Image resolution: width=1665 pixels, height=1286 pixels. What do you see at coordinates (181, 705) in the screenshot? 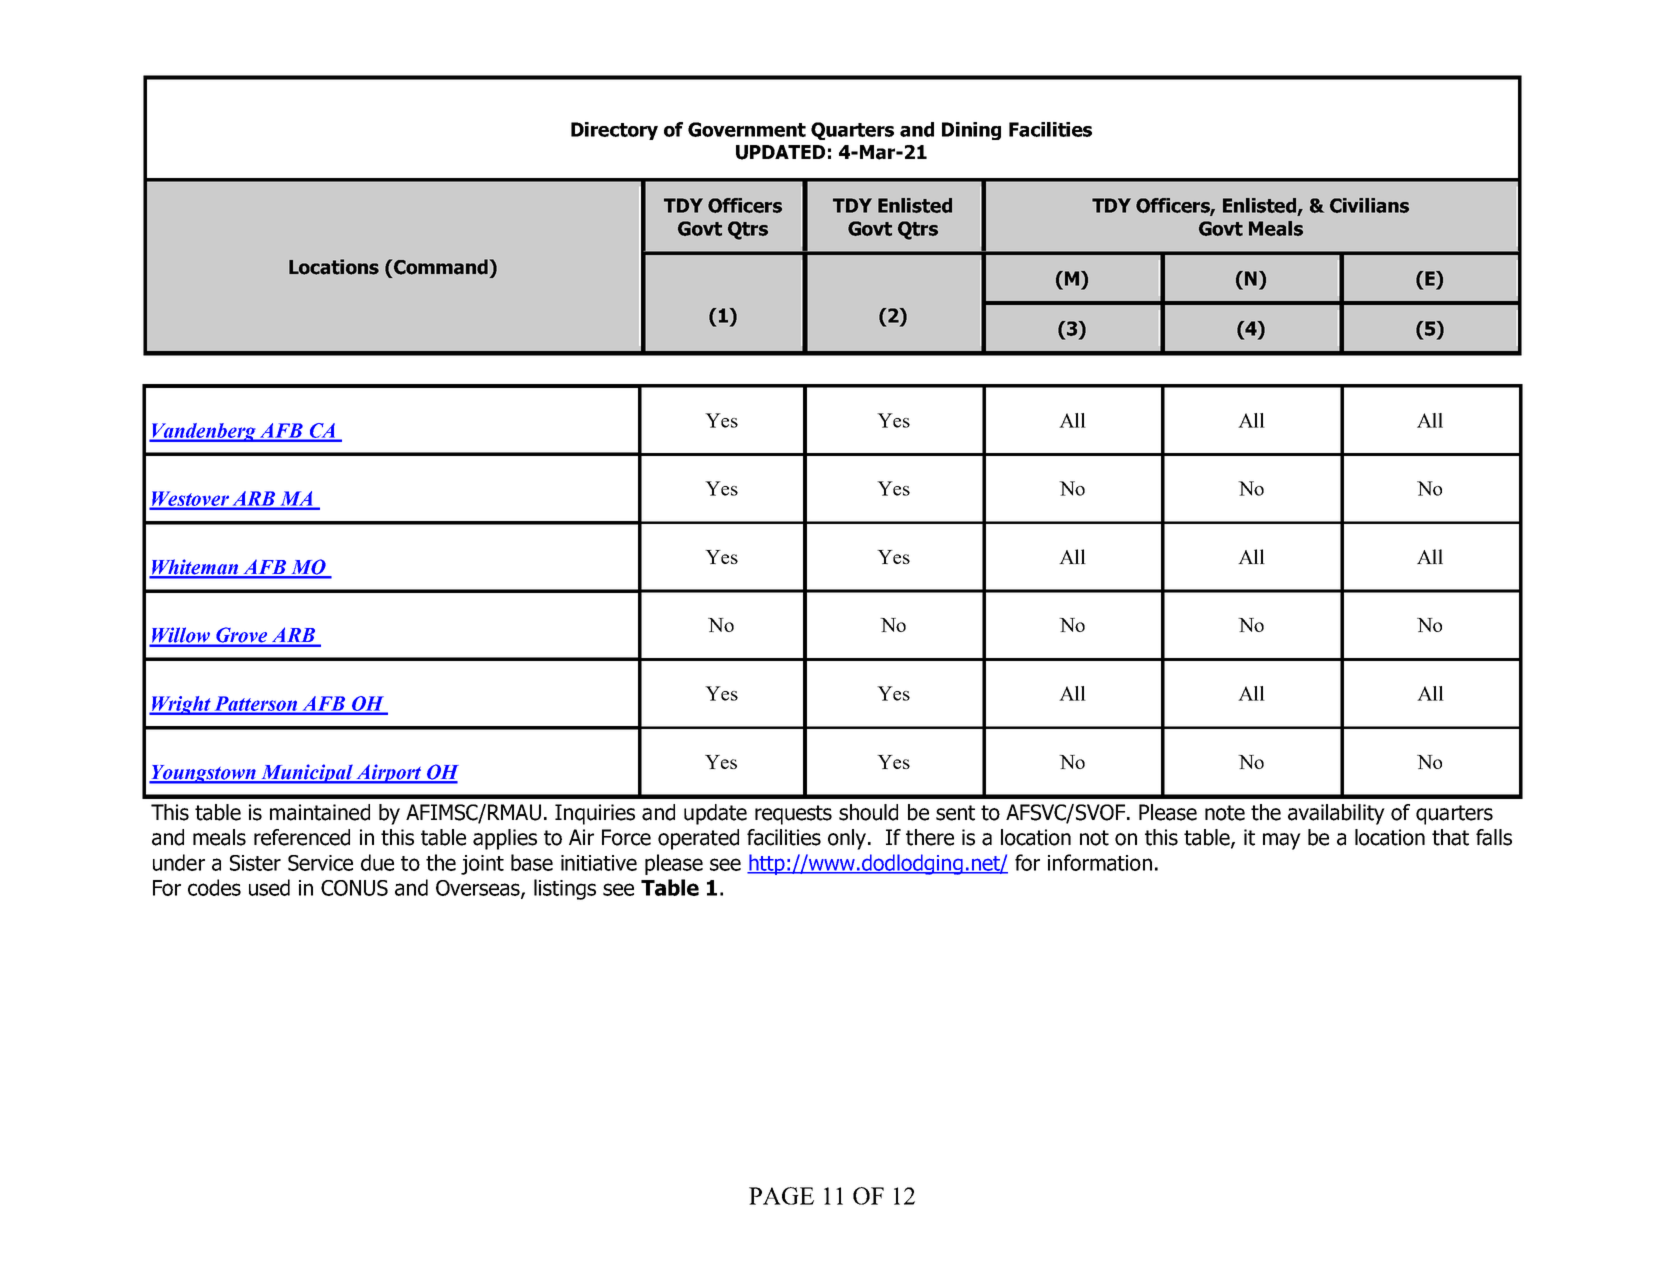
I see `Wright` at bounding box center [181, 705].
